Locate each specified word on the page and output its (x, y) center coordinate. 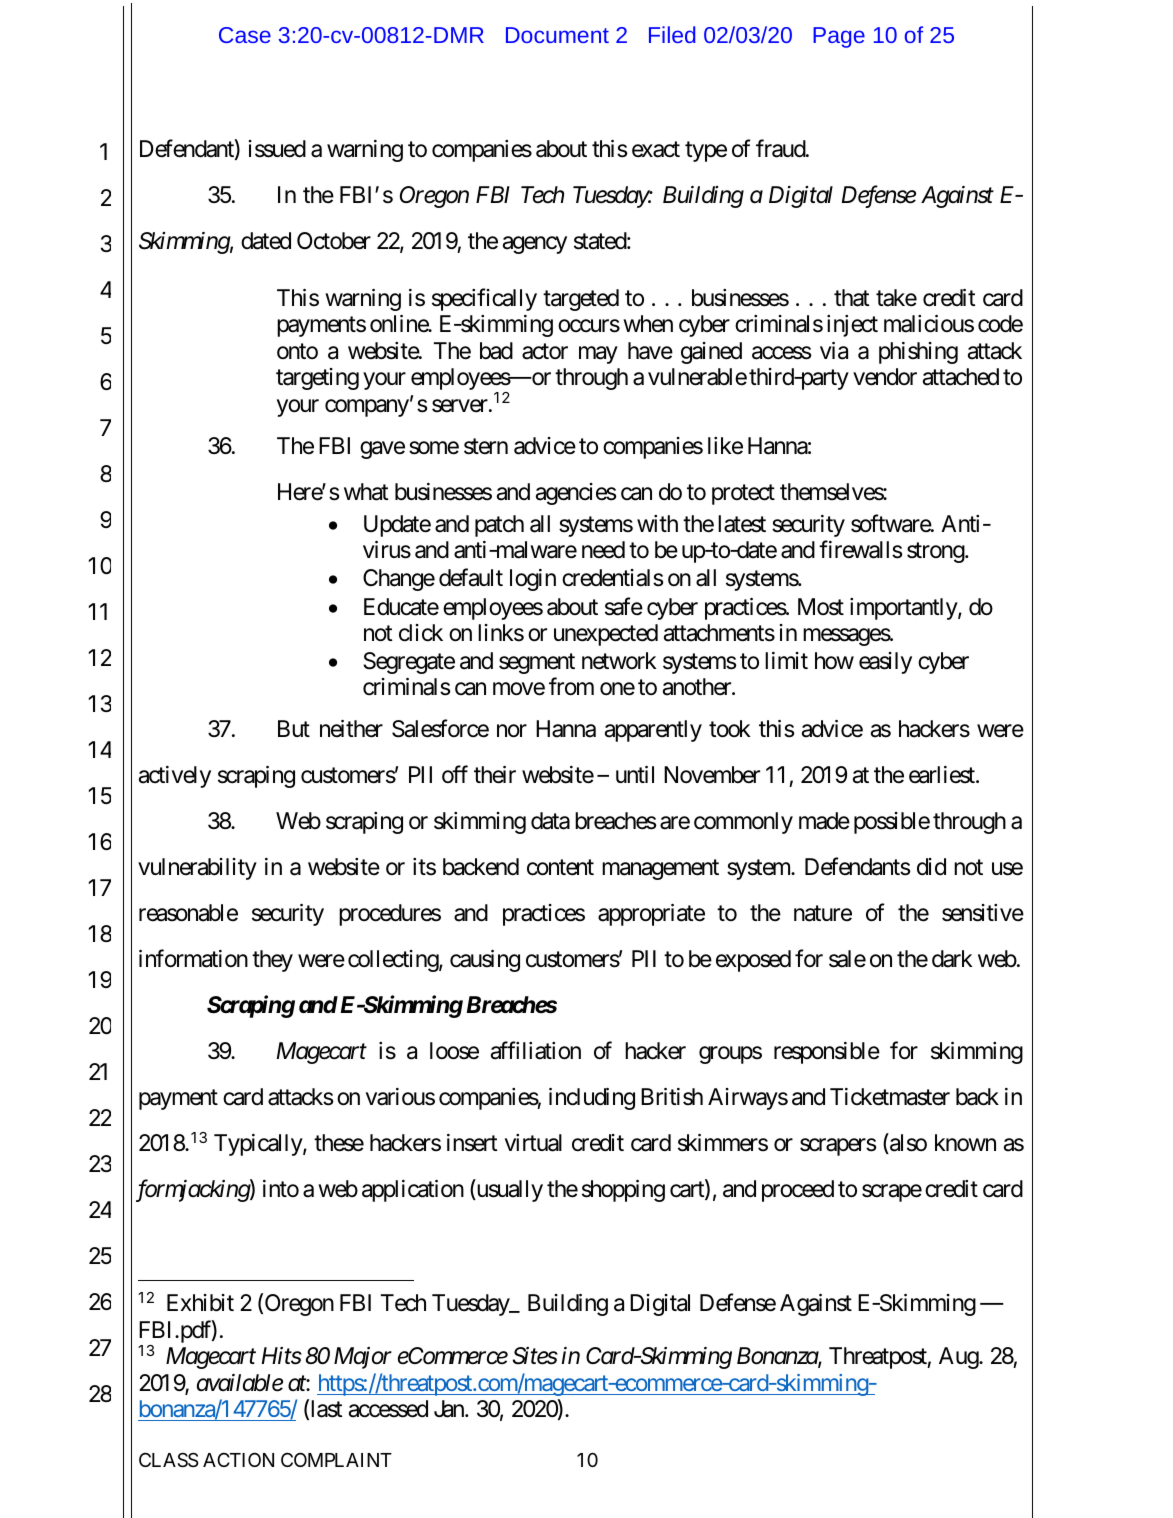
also (907, 1144)
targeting (317, 379)
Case (245, 35)
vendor (885, 377)
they (272, 961)
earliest (943, 775)
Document (557, 35)
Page (839, 37)
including (592, 1099)
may (598, 355)
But (294, 728)
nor (512, 731)
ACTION (238, 1459)
